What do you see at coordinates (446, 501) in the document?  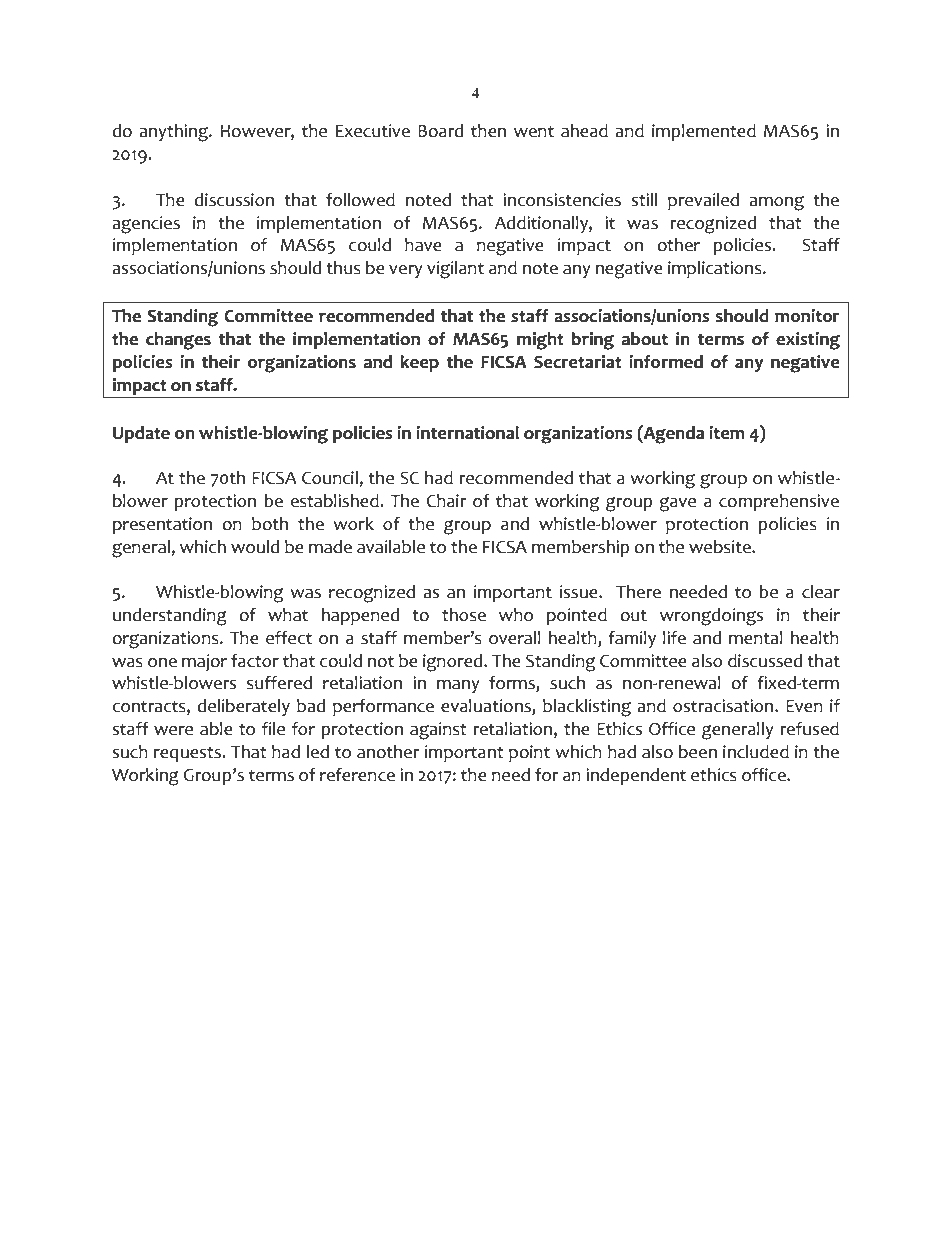 I see `Chair` at bounding box center [446, 501].
